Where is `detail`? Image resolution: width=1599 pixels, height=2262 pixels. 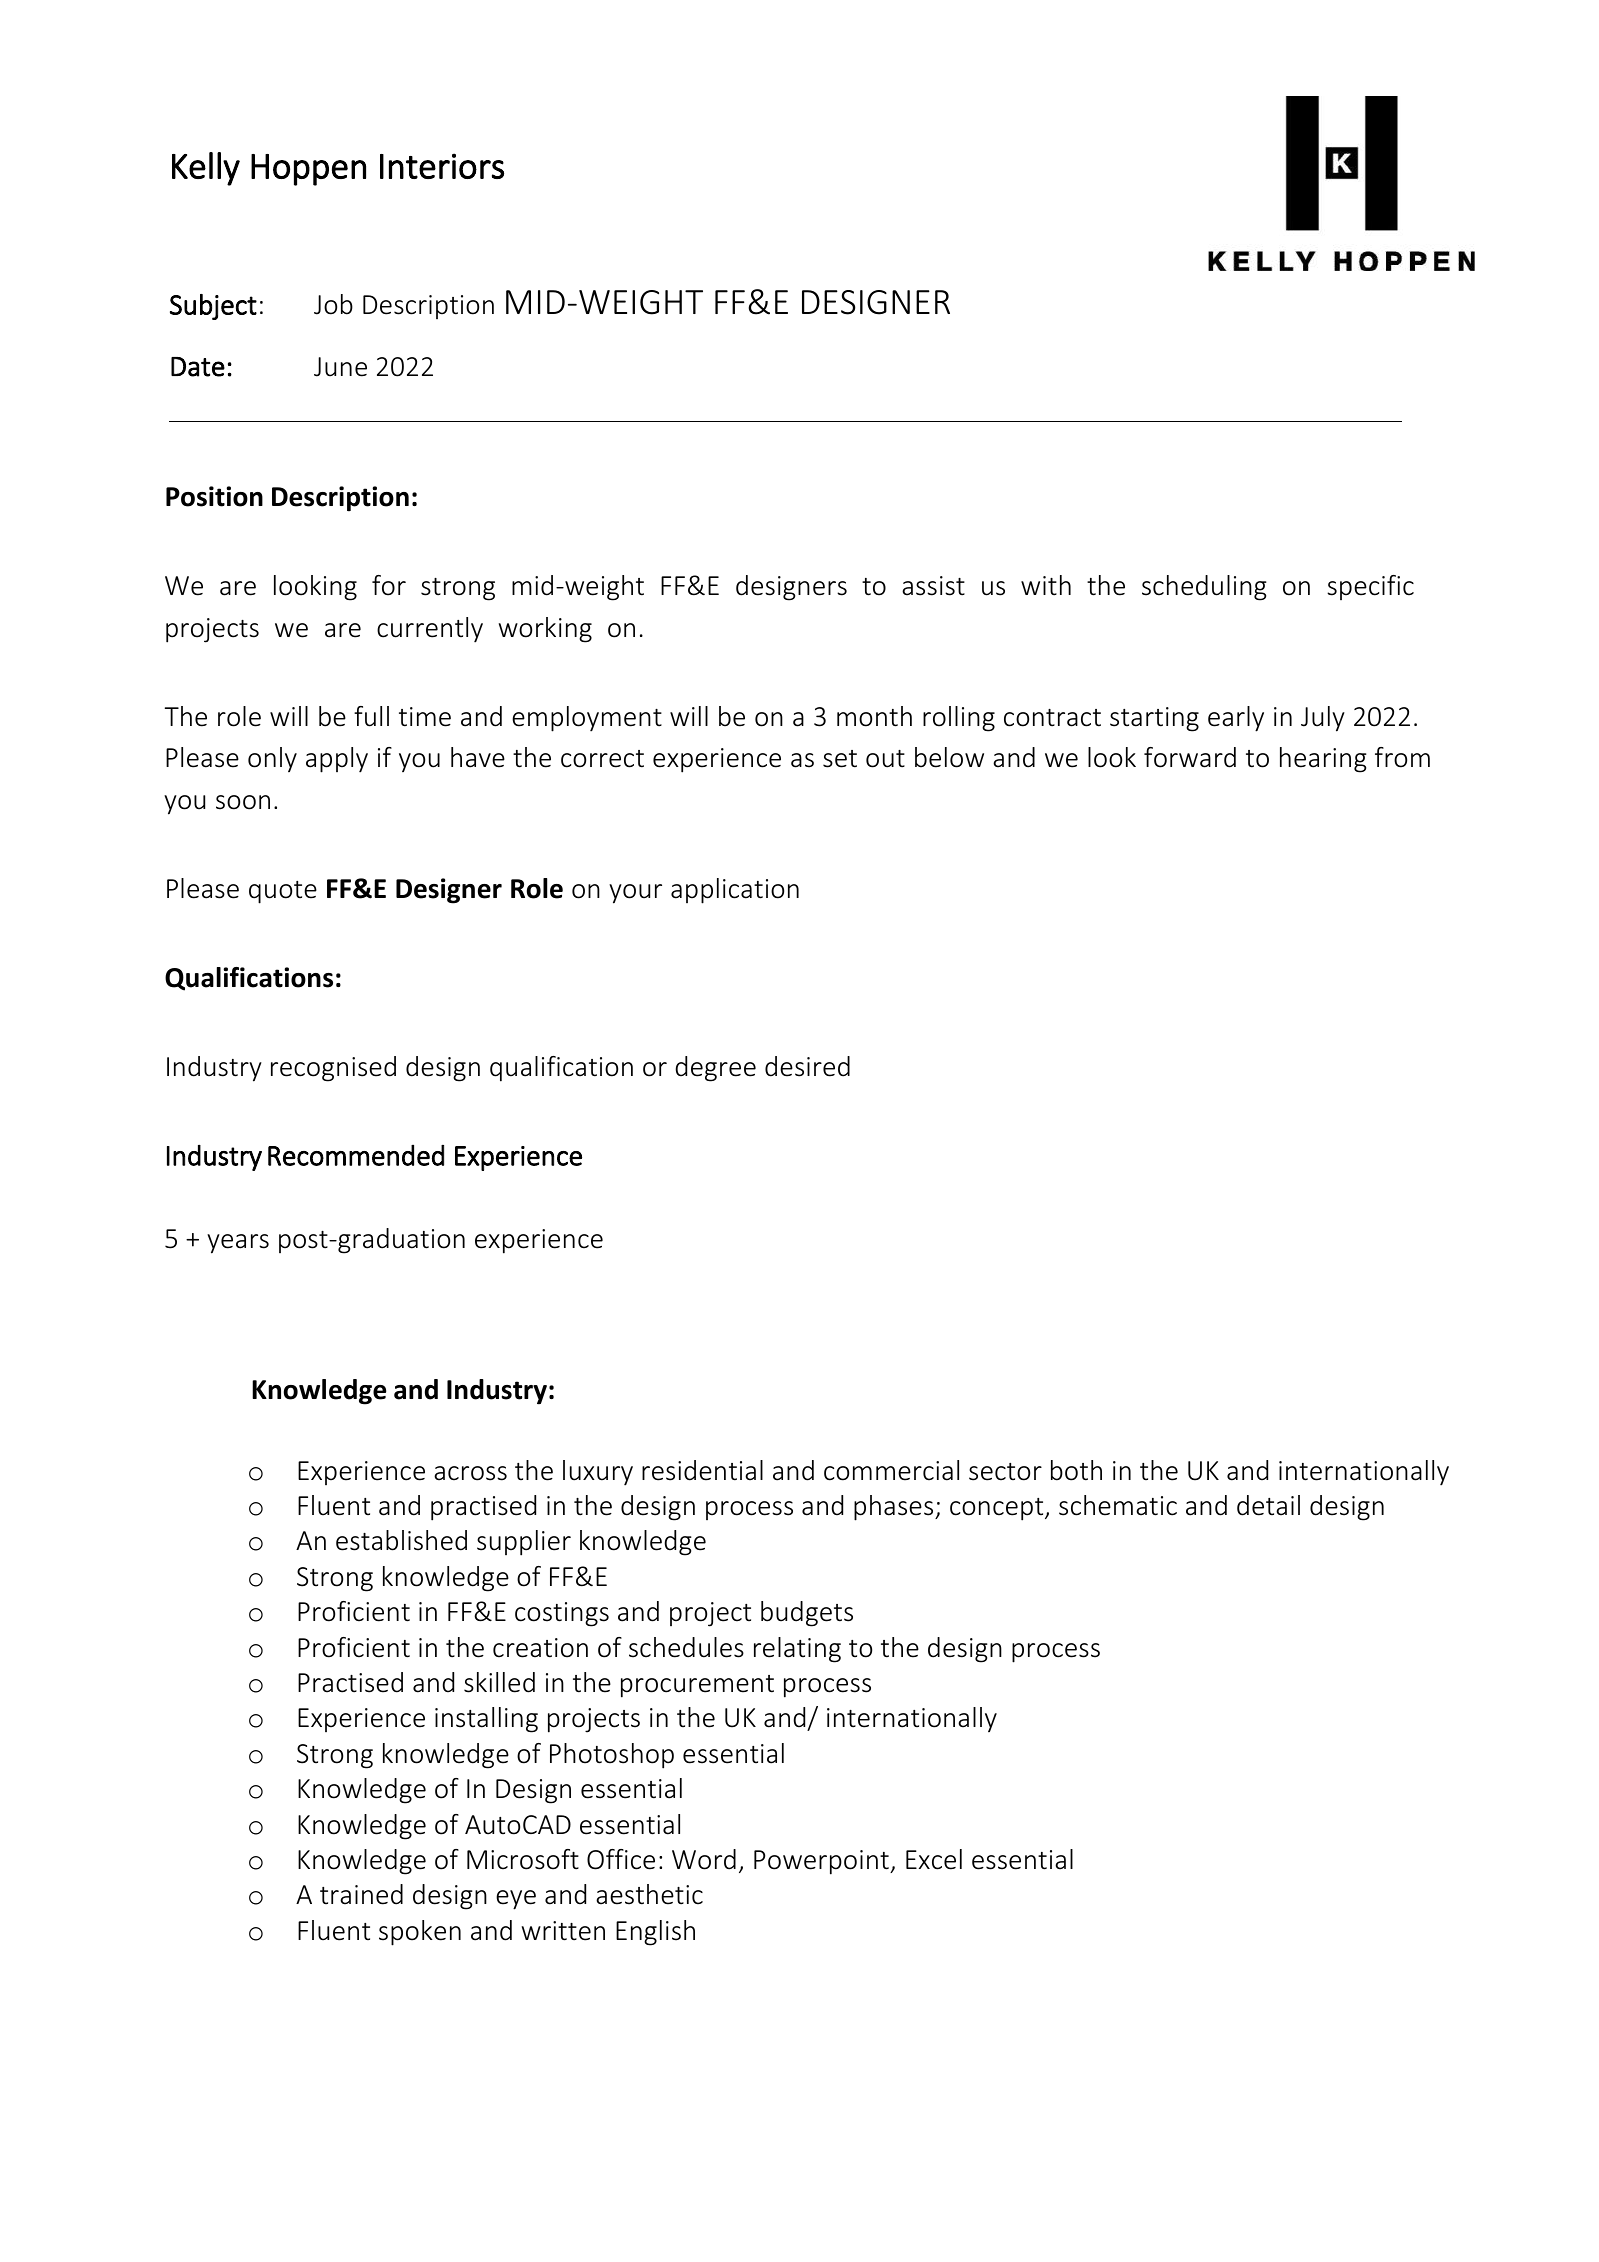
detail is located at coordinates (1268, 1505).
